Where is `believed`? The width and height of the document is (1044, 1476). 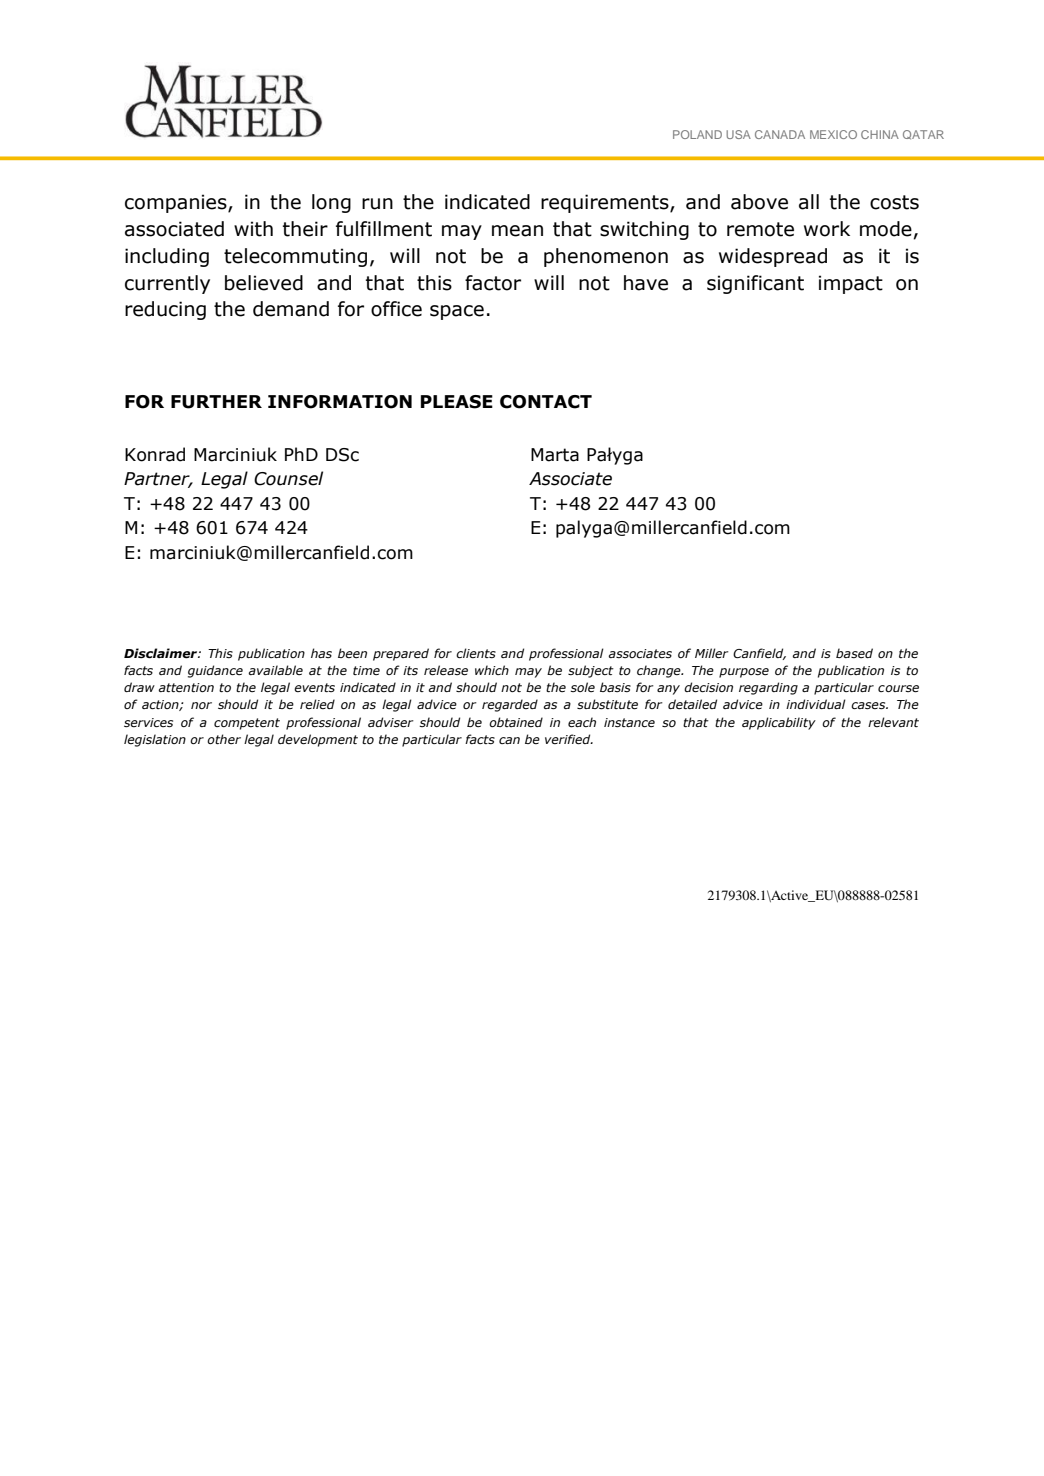
believed is located at coordinates (264, 283).
